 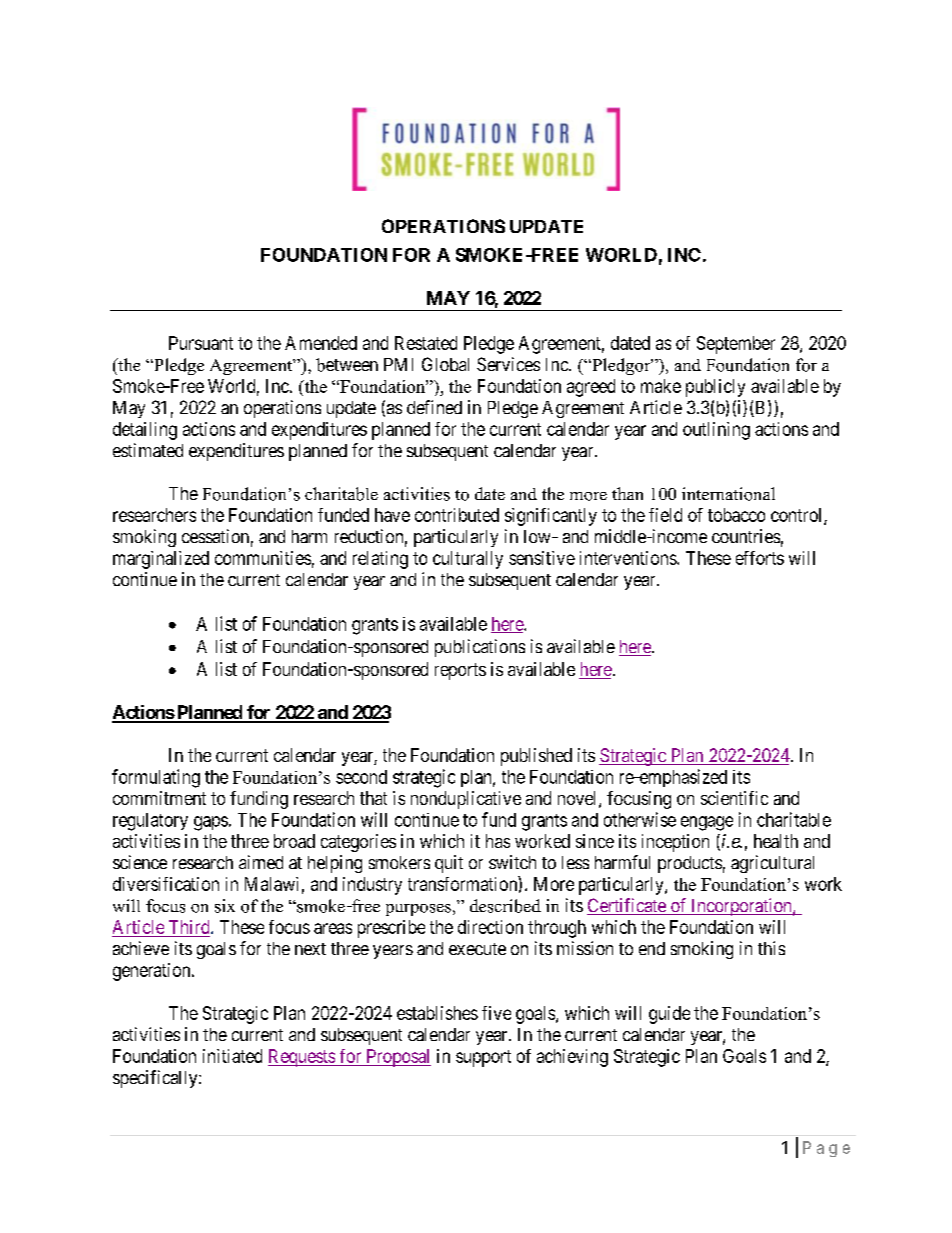 What do you see at coordinates (760, 558) in the screenshot?
I see `efforts` at bounding box center [760, 558].
